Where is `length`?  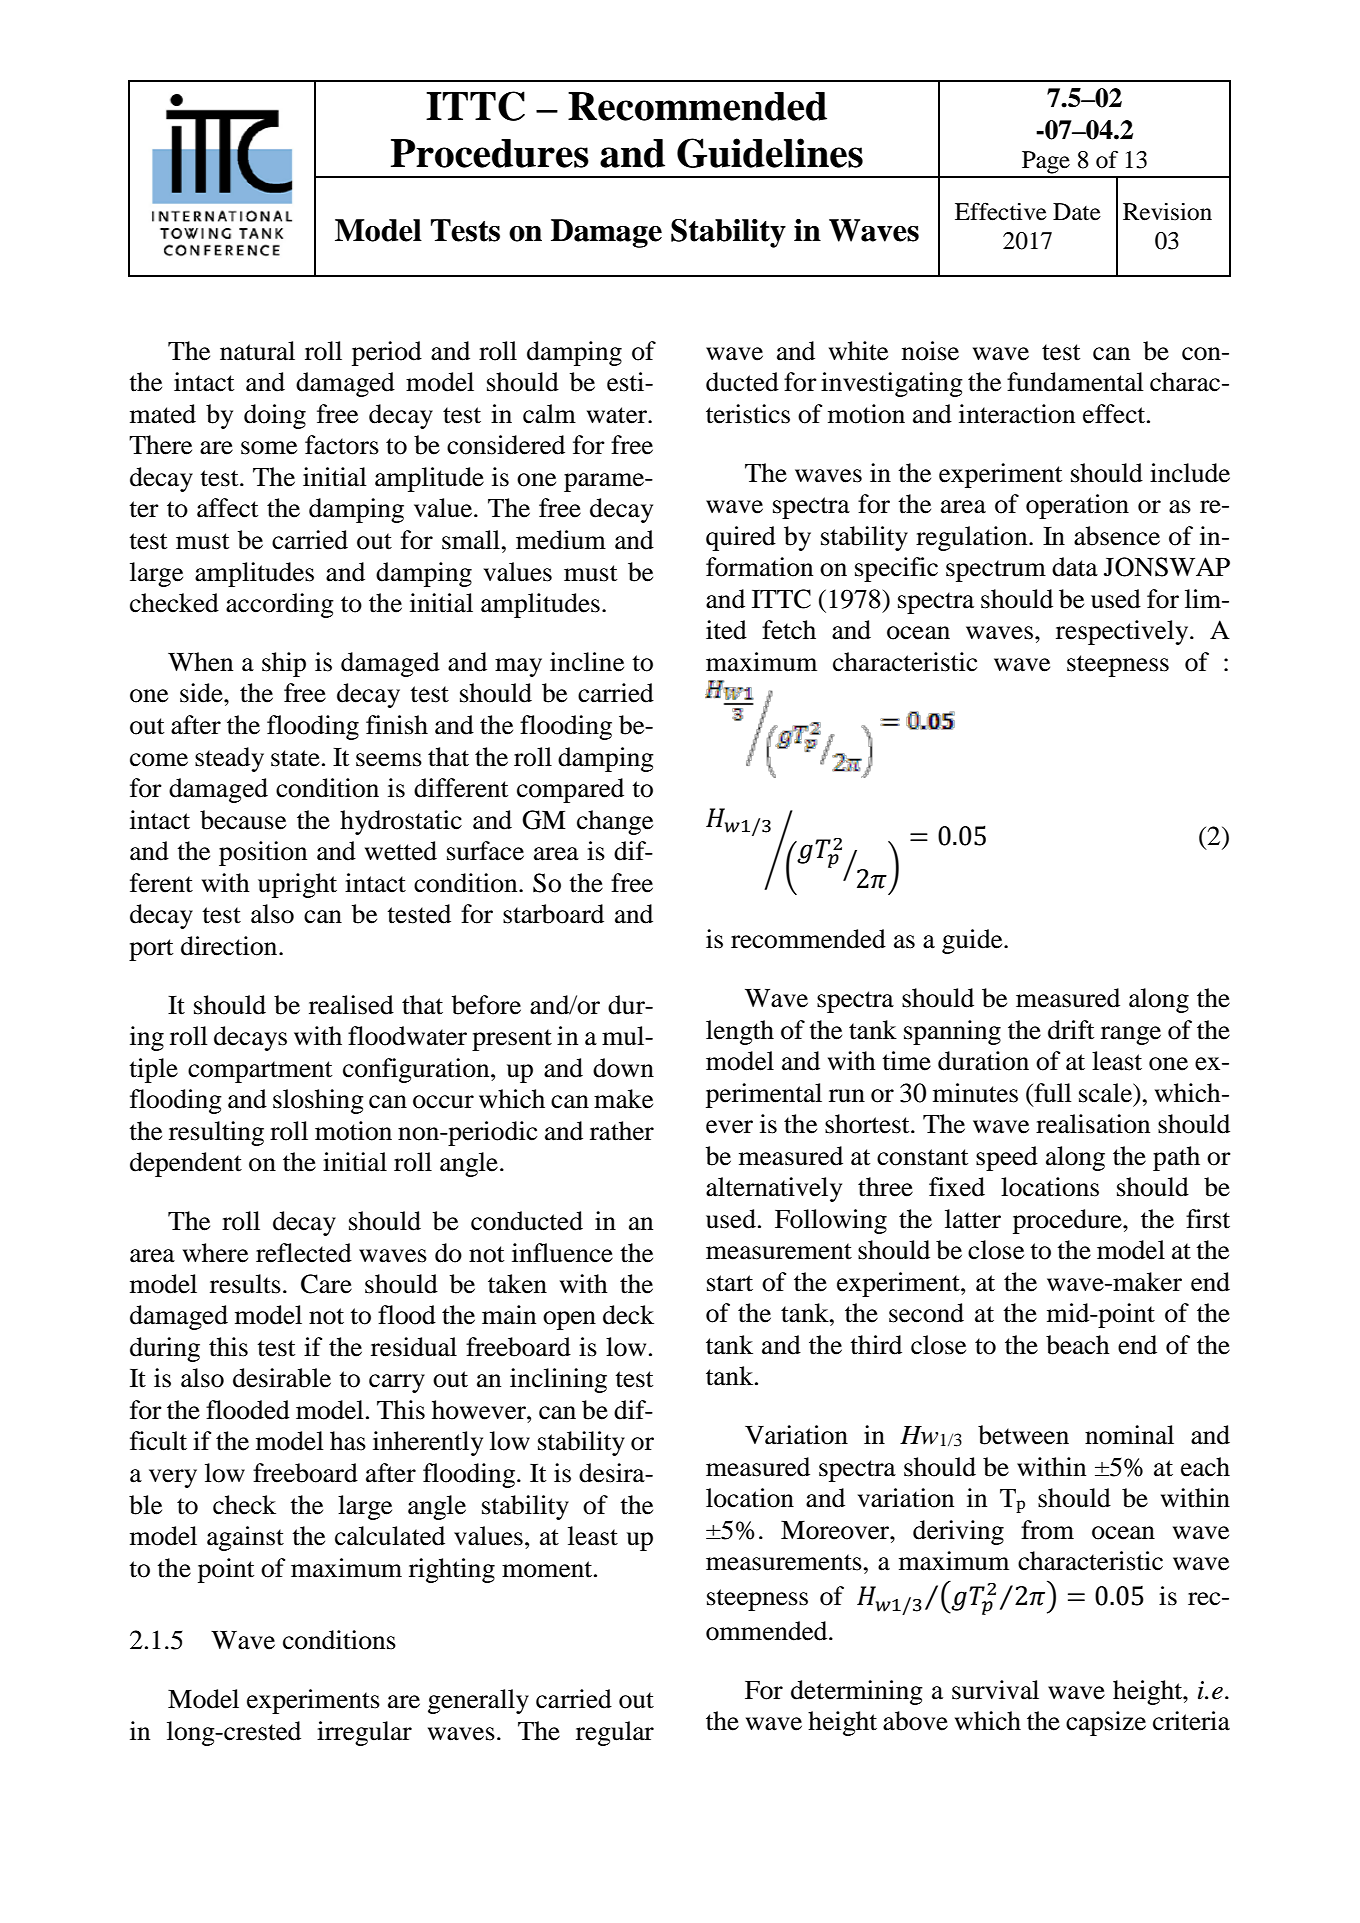 length is located at coordinates (740, 1032).
